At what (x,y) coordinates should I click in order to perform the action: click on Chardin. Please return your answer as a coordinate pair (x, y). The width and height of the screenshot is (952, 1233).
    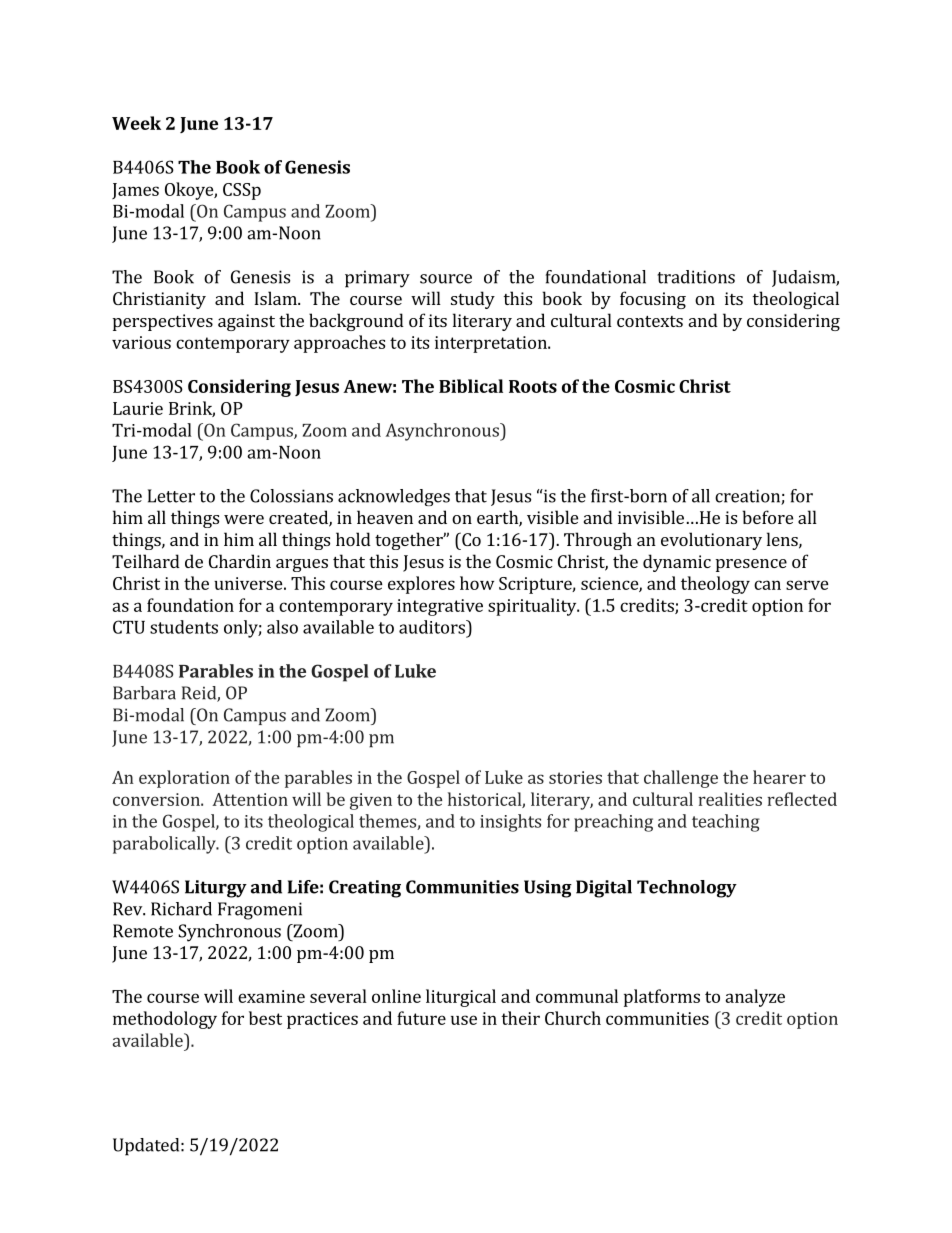
    Looking at the image, I should click on (240, 561).
